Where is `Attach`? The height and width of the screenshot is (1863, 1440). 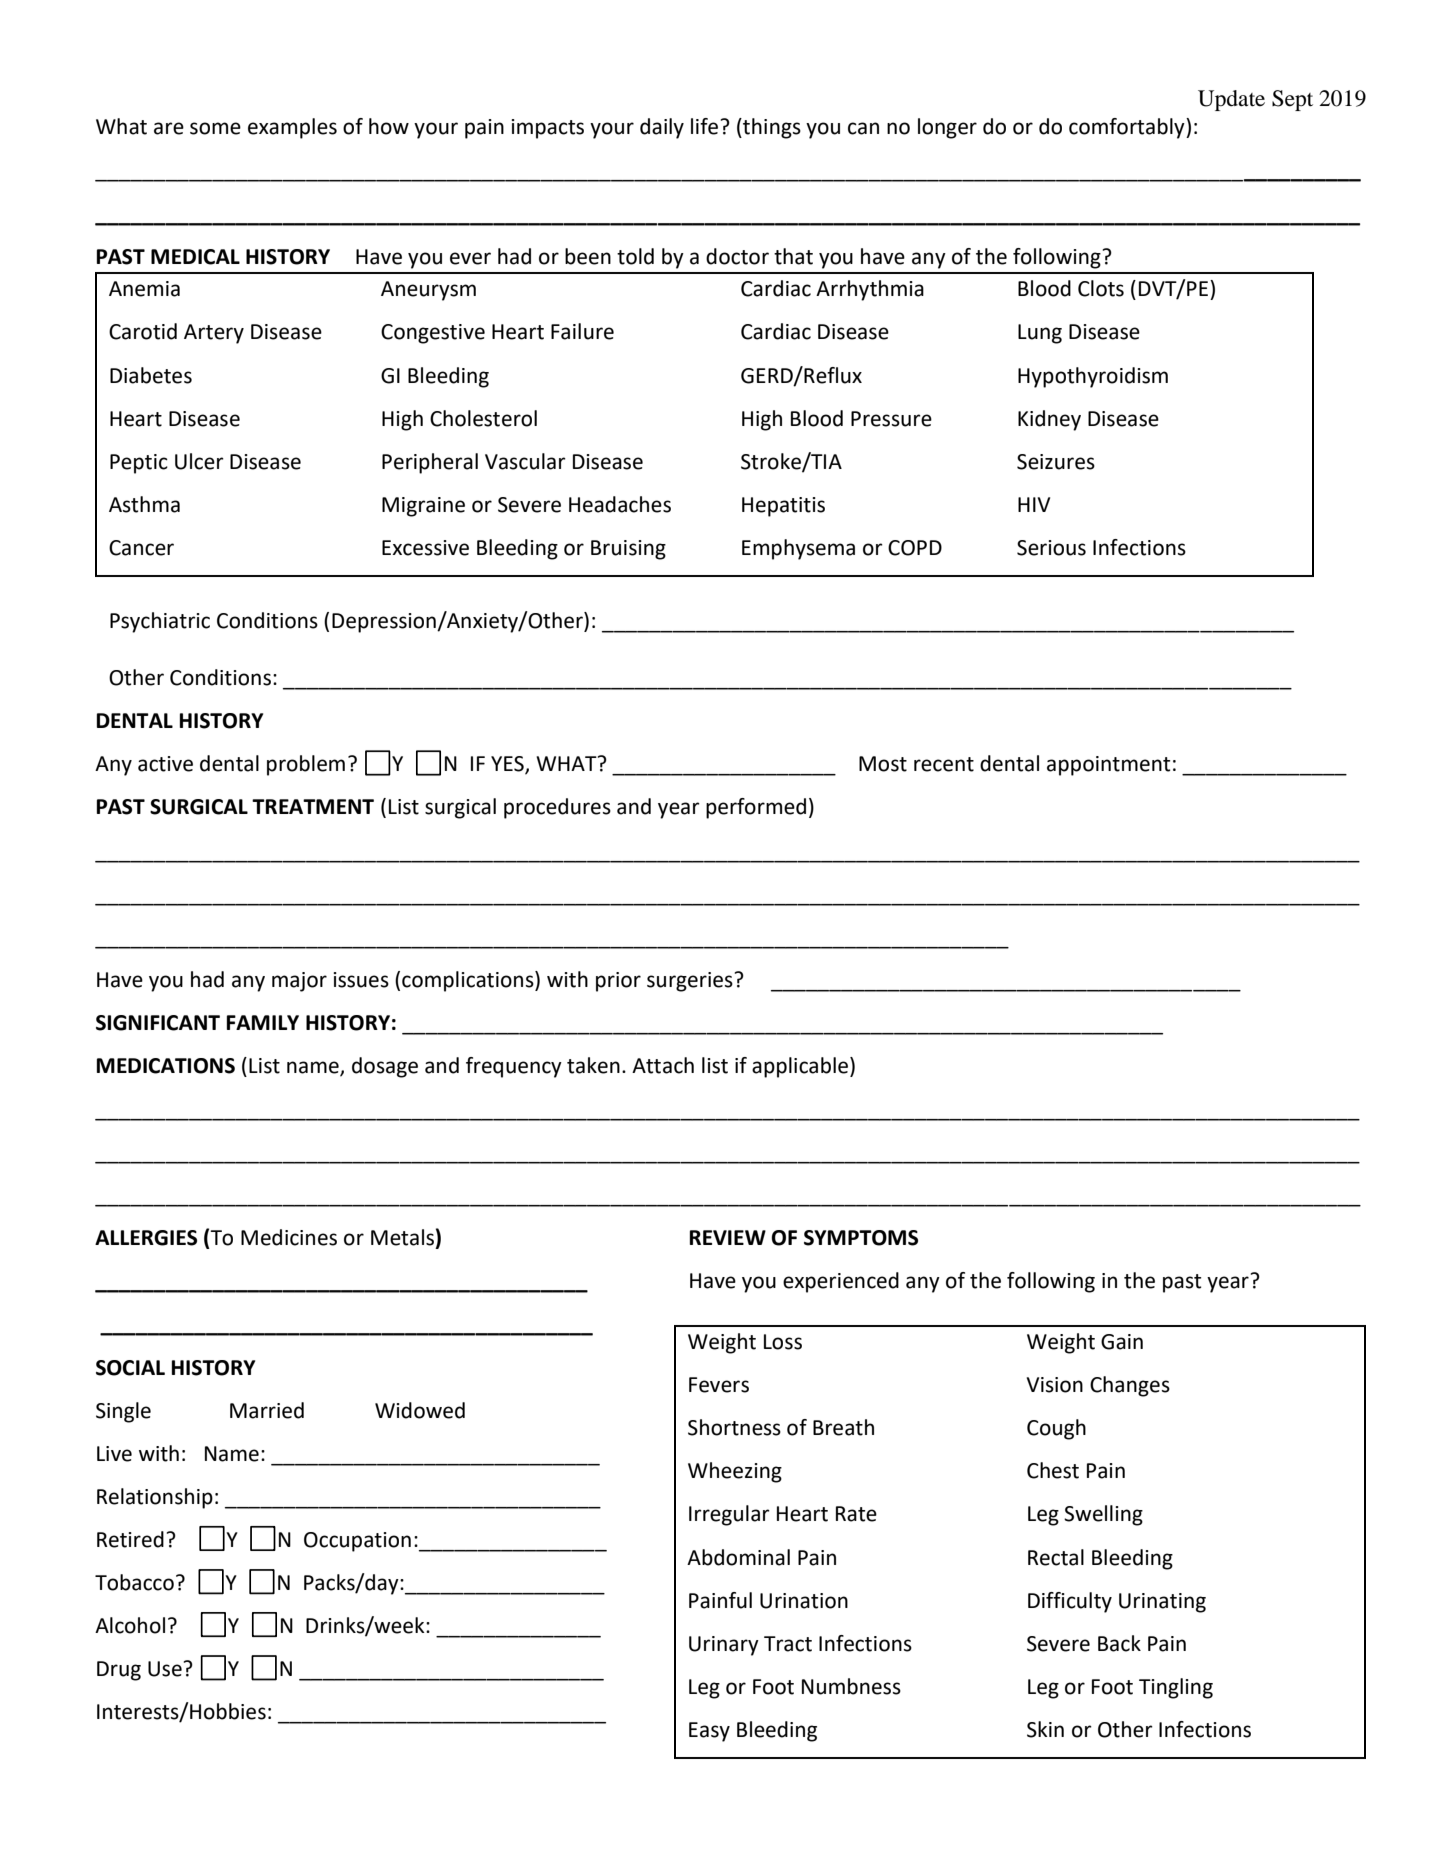 Attach is located at coordinates (663, 1065).
